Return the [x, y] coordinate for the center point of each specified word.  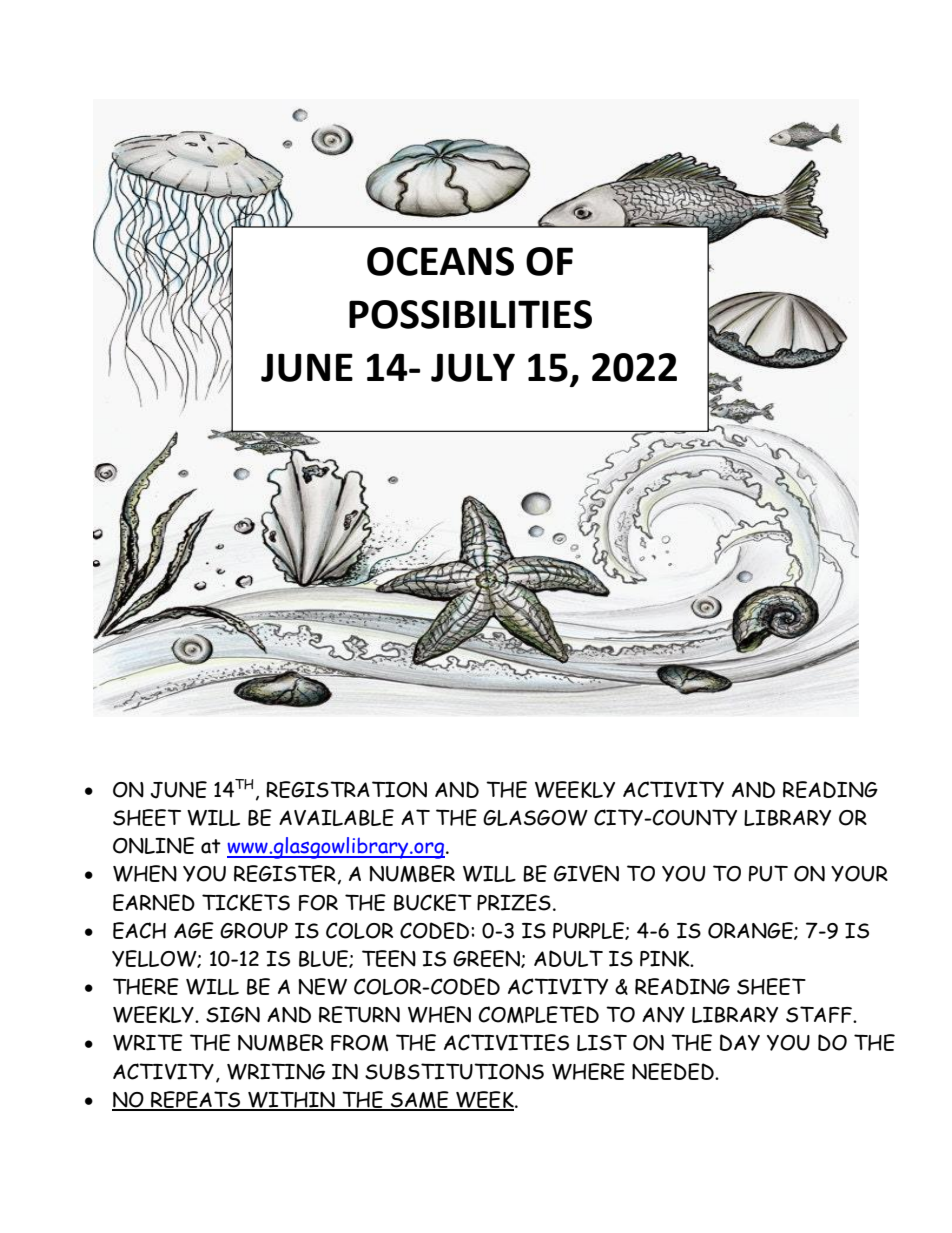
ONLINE [154, 845]
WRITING [276, 1071]
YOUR [859, 874]
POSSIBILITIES [470, 314]
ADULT [568, 958]
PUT [768, 873]
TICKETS [246, 902]
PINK [666, 959]
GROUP [254, 931]
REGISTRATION [346, 789]
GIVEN [586, 873]
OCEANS [440, 261]
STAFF [820, 1014]
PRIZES [514, 902]
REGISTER [285, 873]
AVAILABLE [336, 817]
